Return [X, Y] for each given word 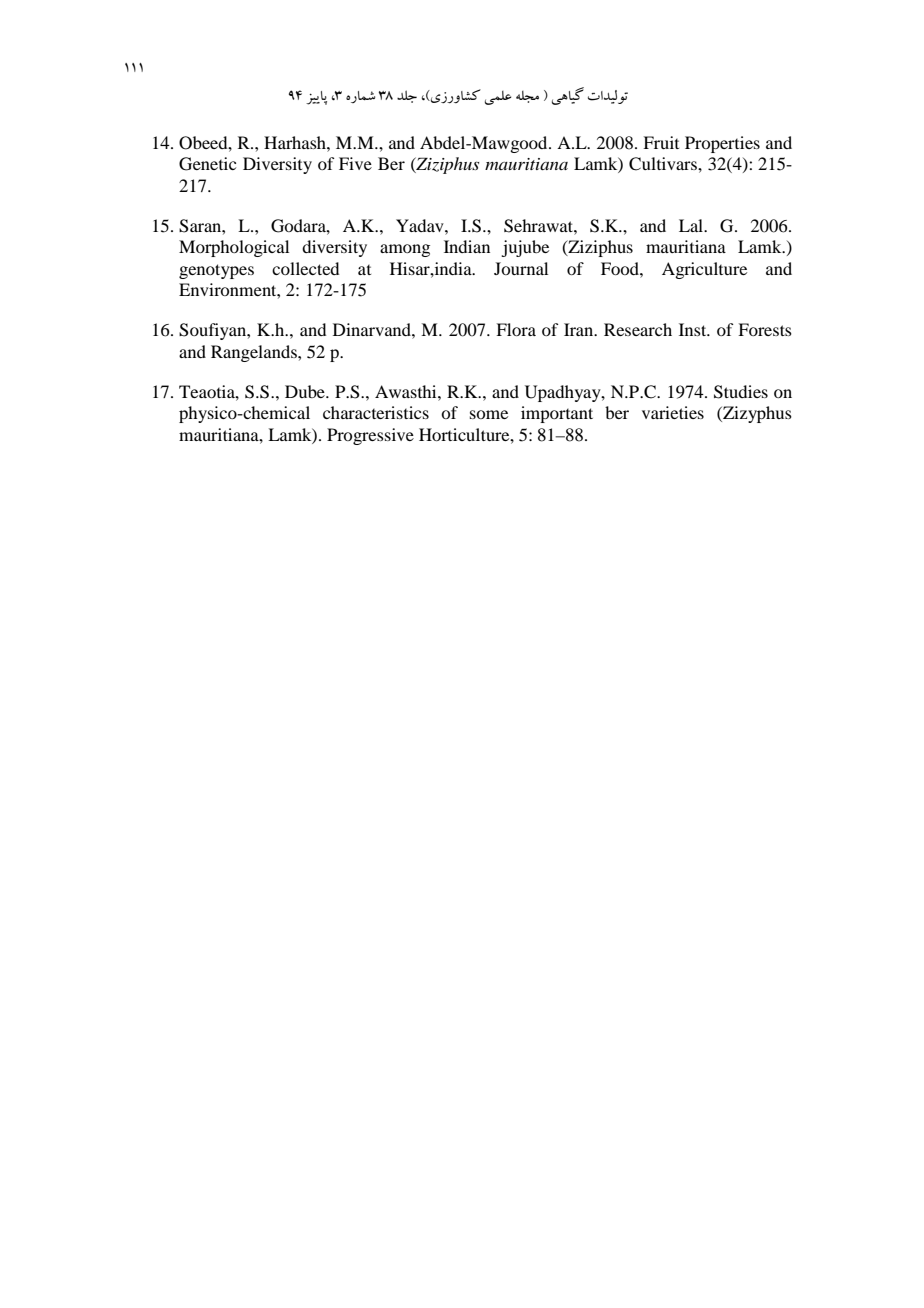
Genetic [207, 164]
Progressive [370, 436]
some [489, 414]
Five [355, 163]
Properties [722, 144]
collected [305, 268]
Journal [521, 268]
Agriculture [704, 270]
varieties [673, 412]
